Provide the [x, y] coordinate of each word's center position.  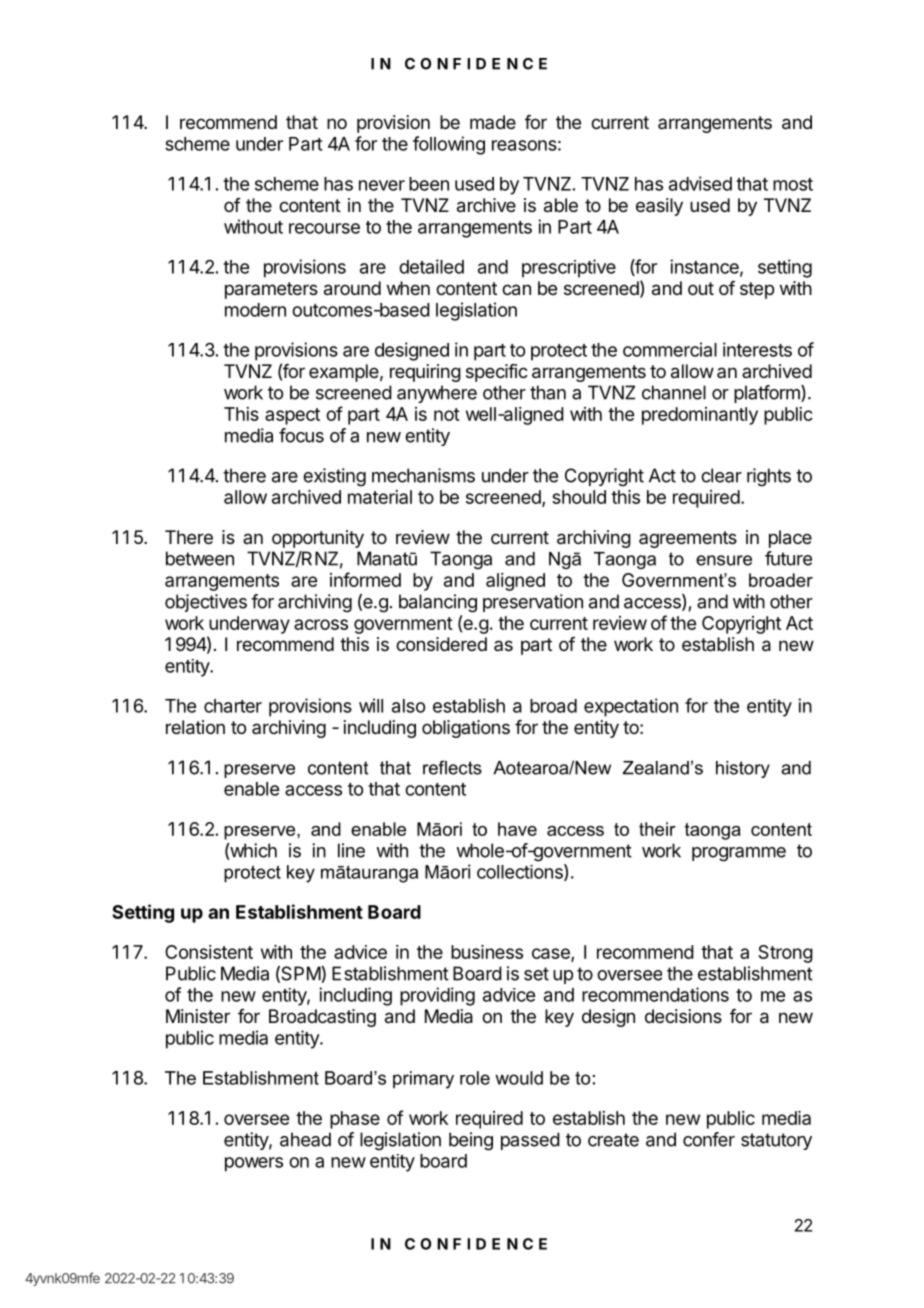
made [493, 122]
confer [709, 1139]
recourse [324, 228]
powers [254, 1164]
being [471, 1141]
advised [700, 183]
